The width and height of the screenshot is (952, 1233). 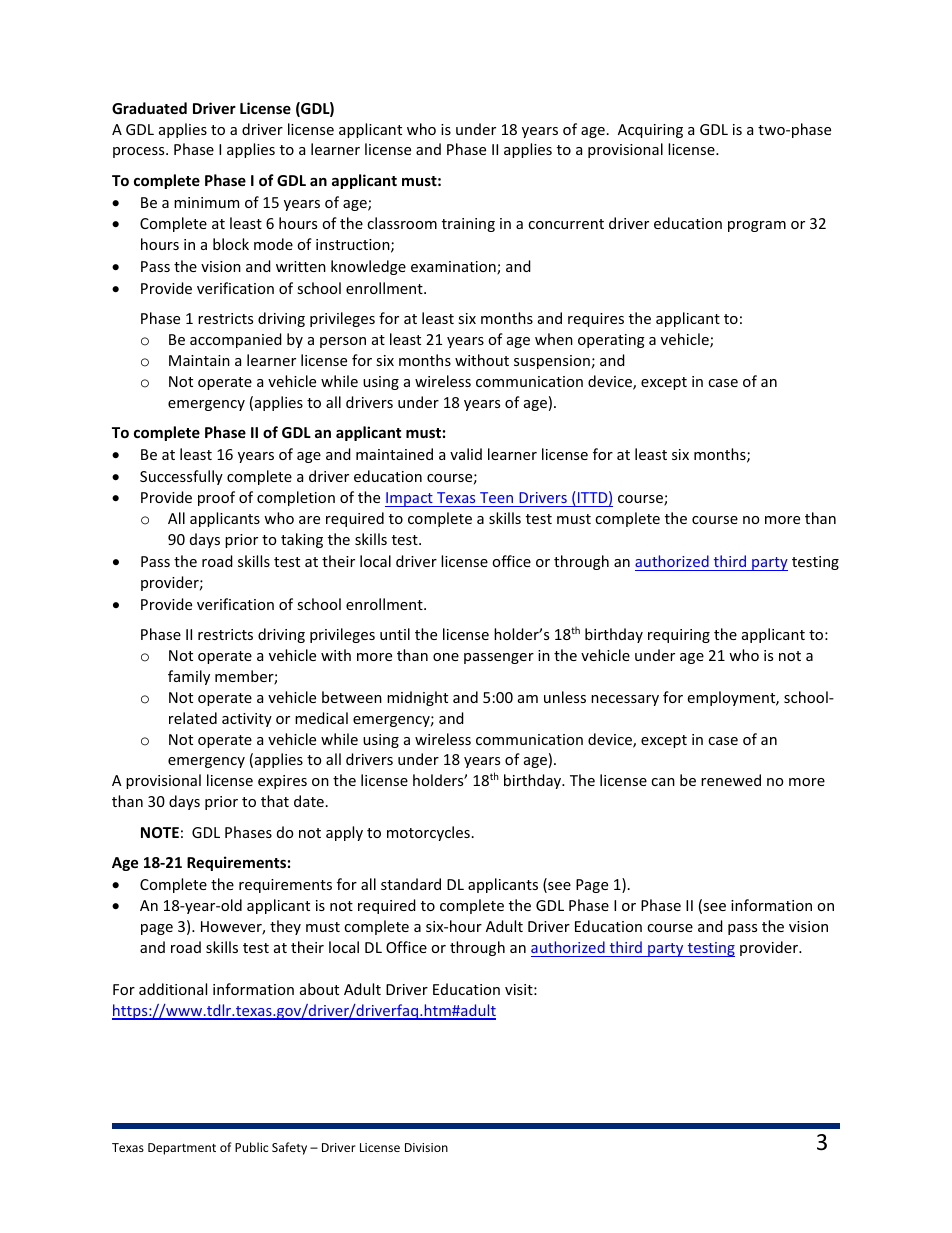 I want to click on they, so click(x=285, y=927).
